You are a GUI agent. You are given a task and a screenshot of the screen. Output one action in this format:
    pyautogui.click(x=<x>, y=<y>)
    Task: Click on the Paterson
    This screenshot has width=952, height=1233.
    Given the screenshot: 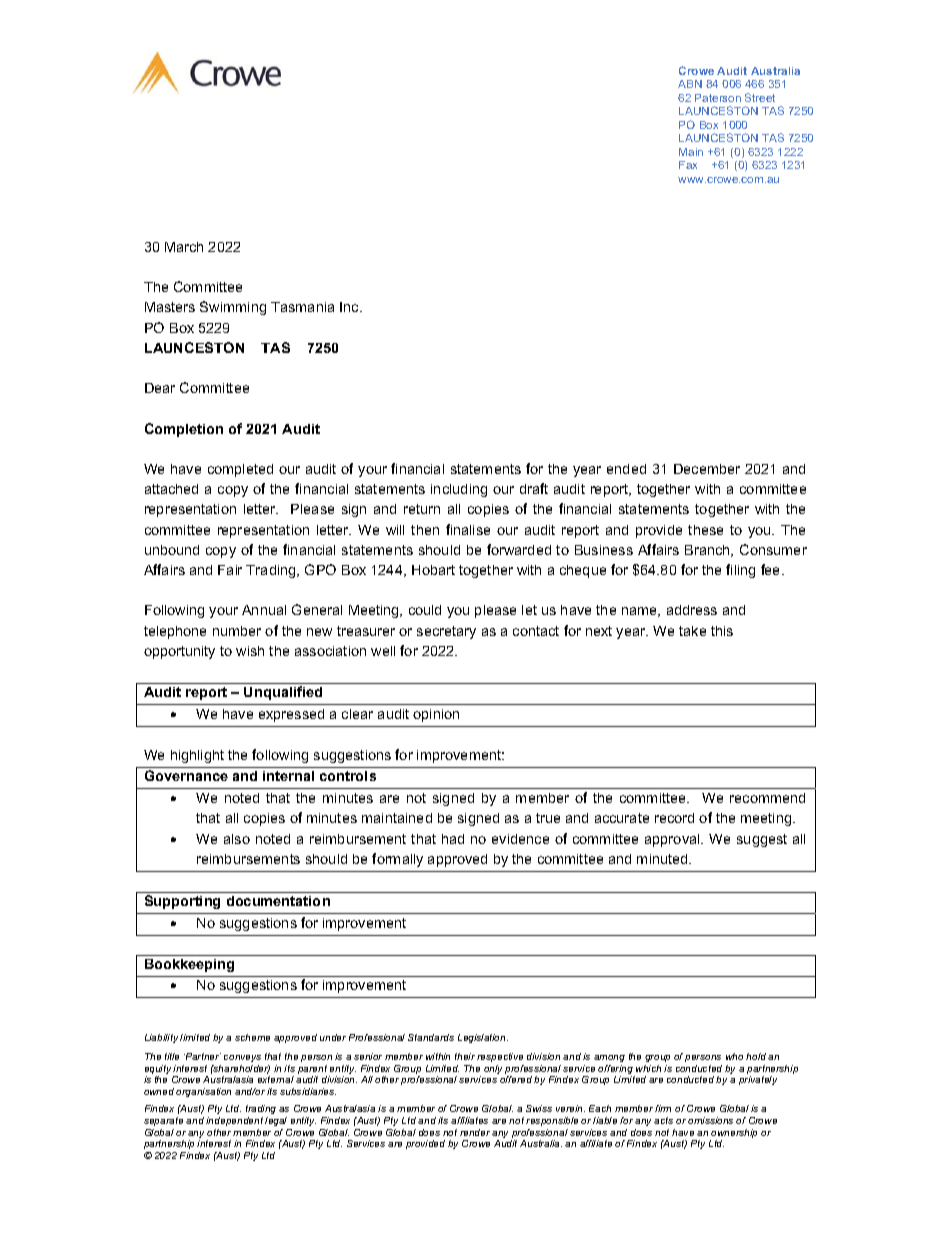 What is the action you would take?
    pyautogui.click(x=718, y=98)
